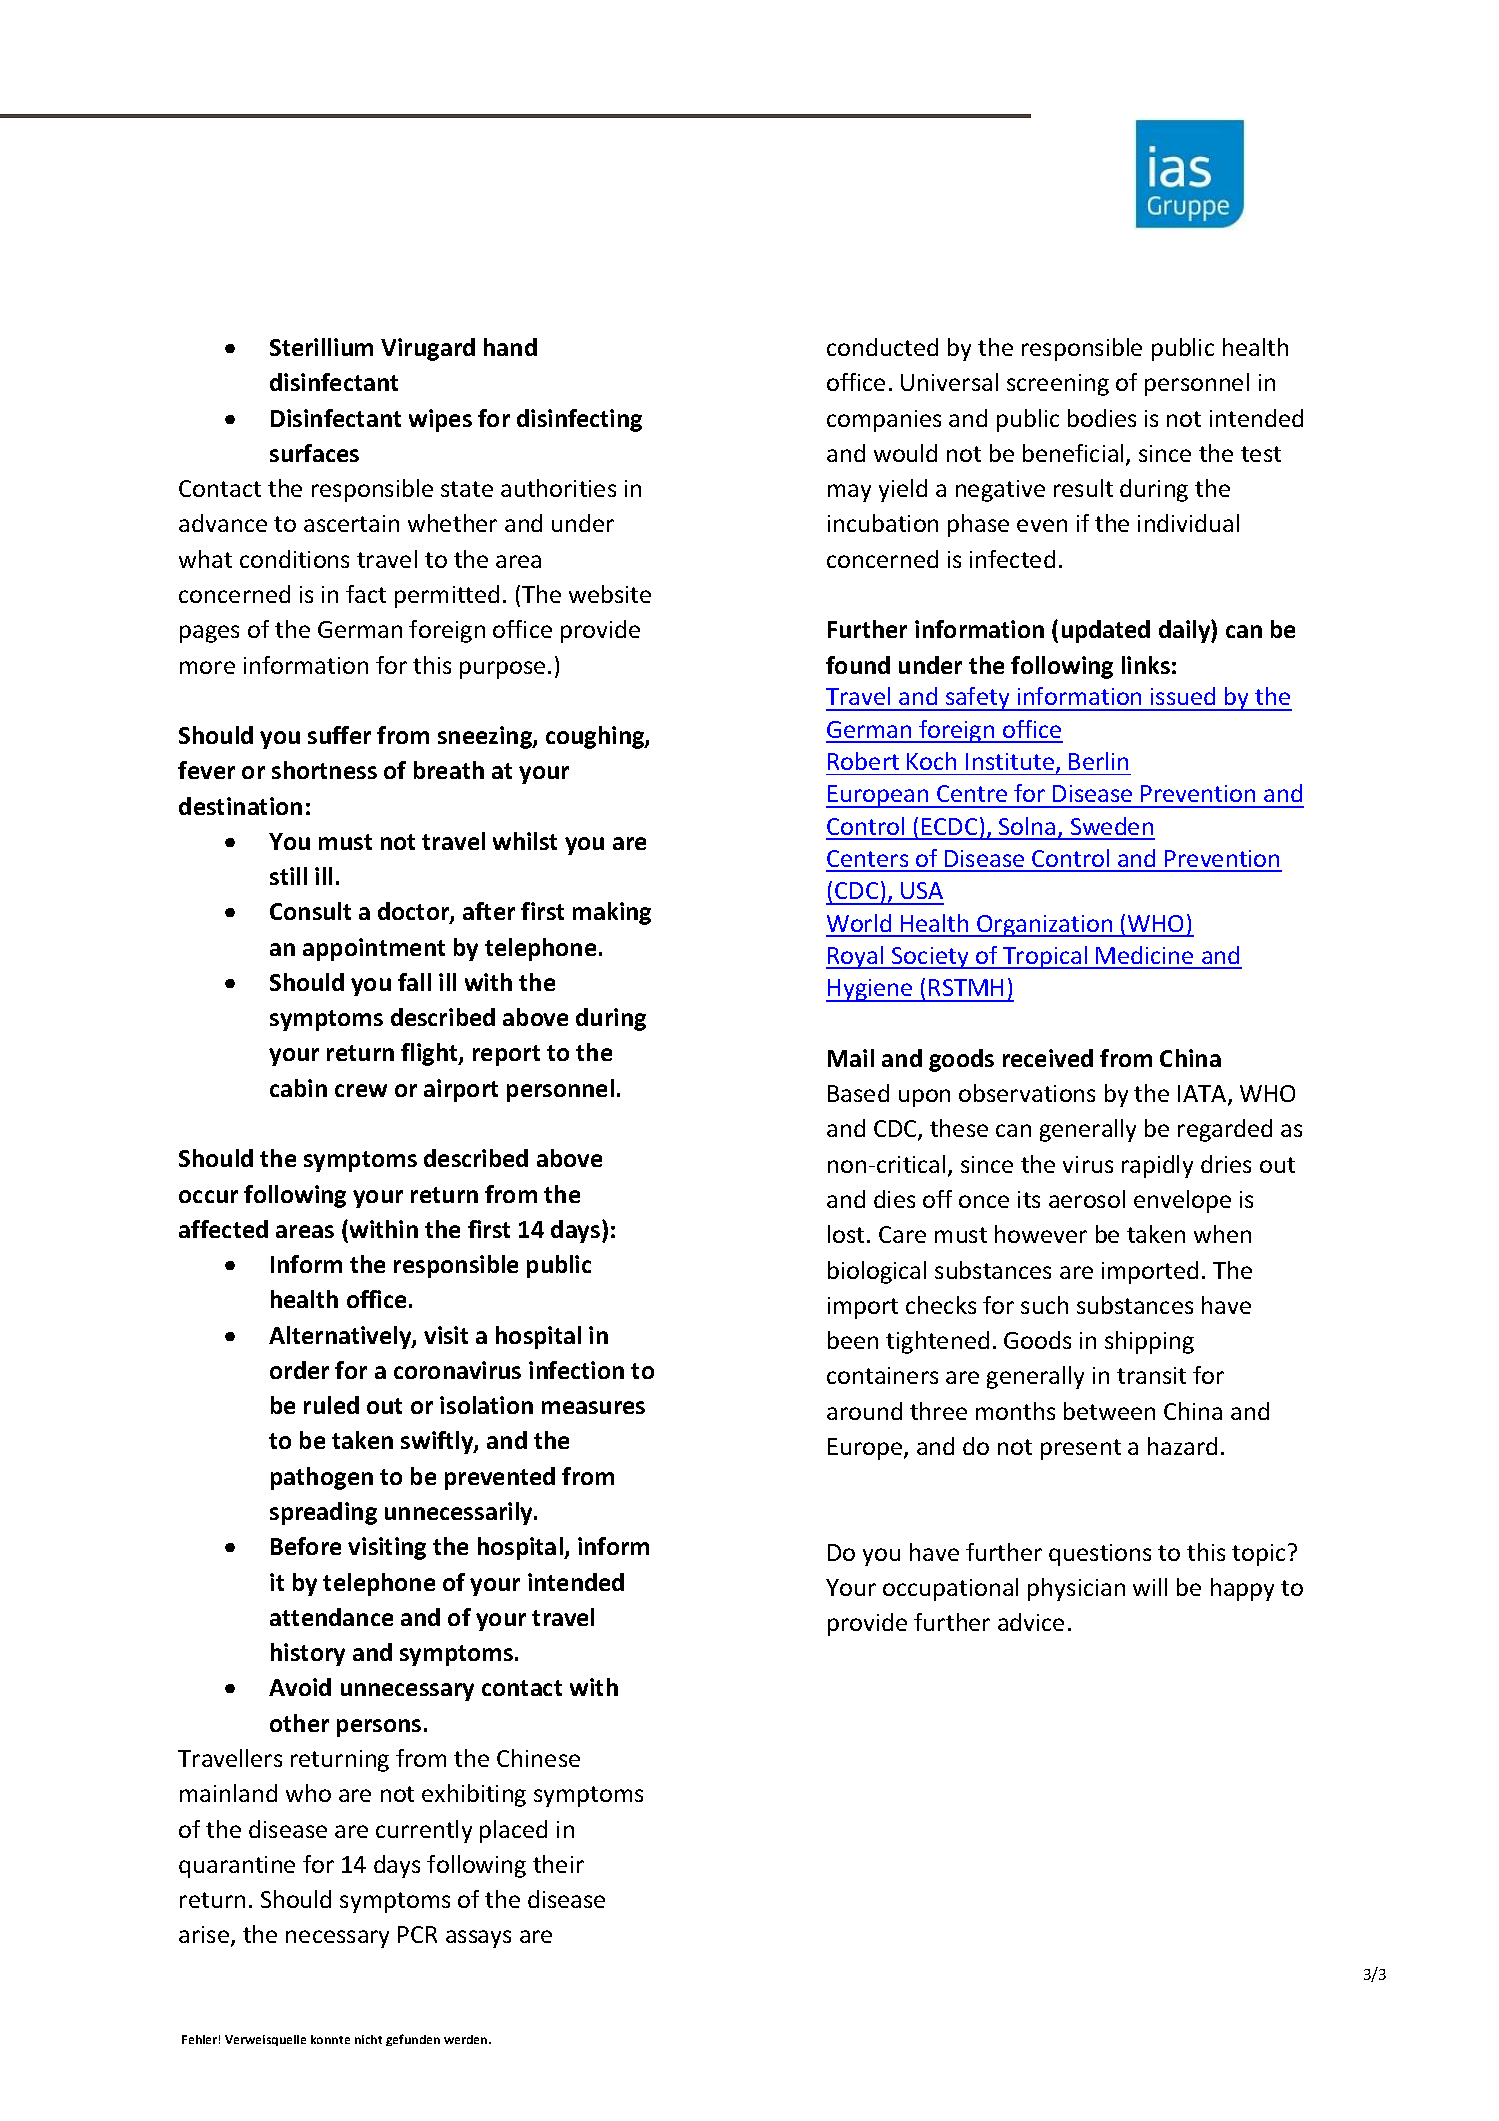 Image resolution: width=1499 pixels, height=2121 pixels. I want to click on suffer, so click(339, 735).
